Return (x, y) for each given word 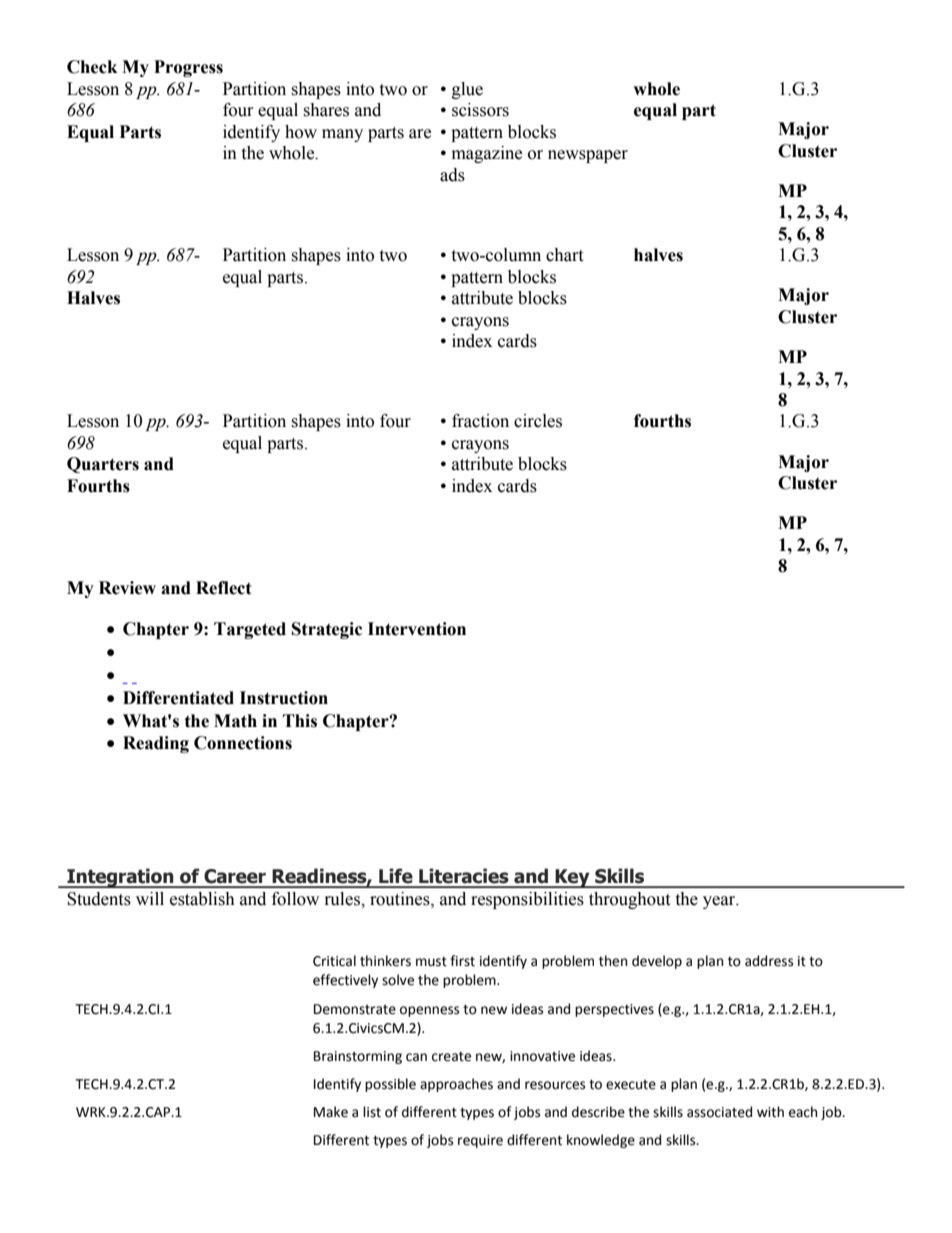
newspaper (588, 156)
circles (538, 421)
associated (719, 1112)
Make (331, 1112)
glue (467, 90)
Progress (188, 68)
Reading (156, 744)
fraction (480, 421)
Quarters (103, 465)
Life (396, 876)
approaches (456, 1085)
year (720, 902)
